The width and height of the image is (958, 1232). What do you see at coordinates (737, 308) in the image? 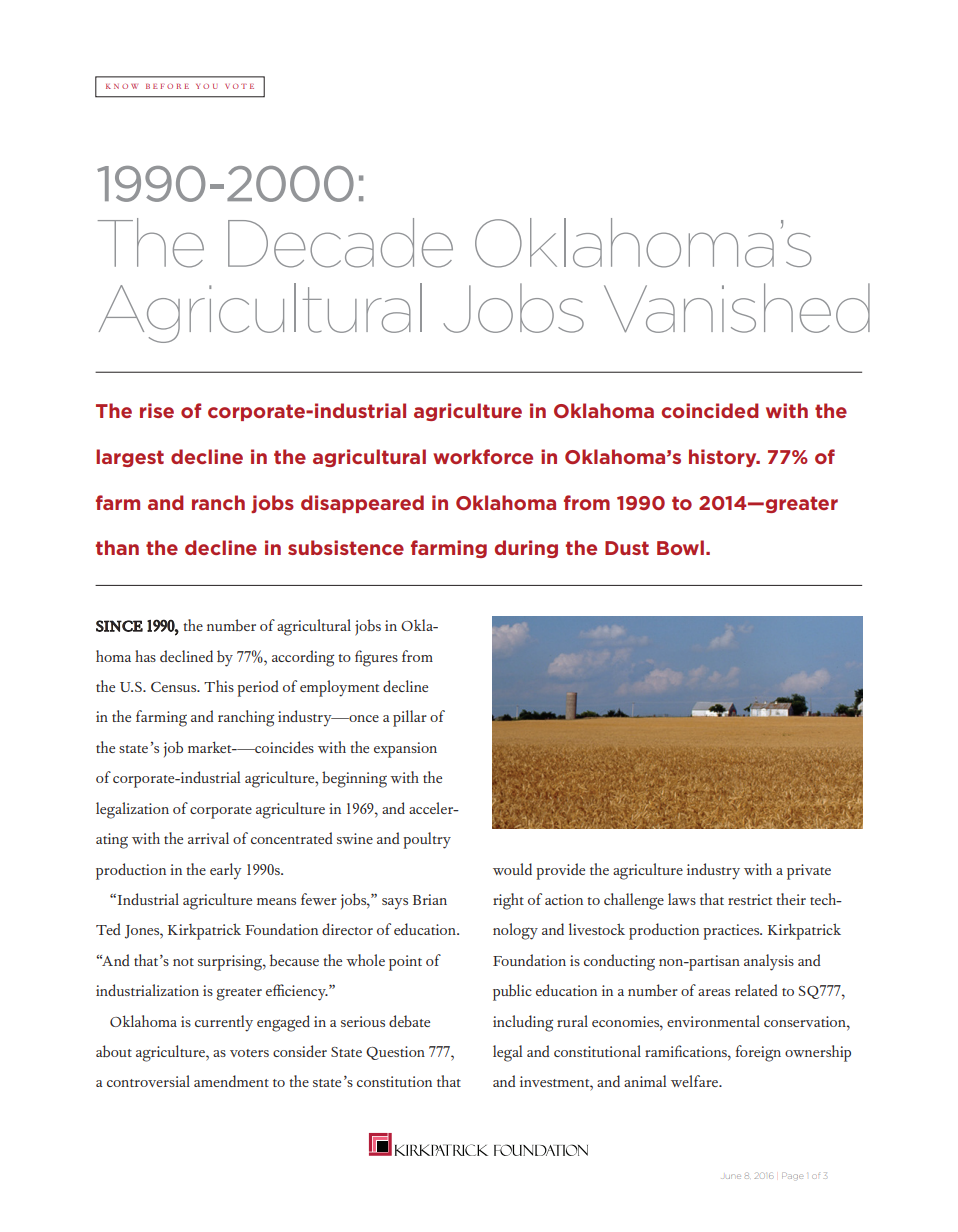
I see `Vanished` at bounding box center [737, 308].
